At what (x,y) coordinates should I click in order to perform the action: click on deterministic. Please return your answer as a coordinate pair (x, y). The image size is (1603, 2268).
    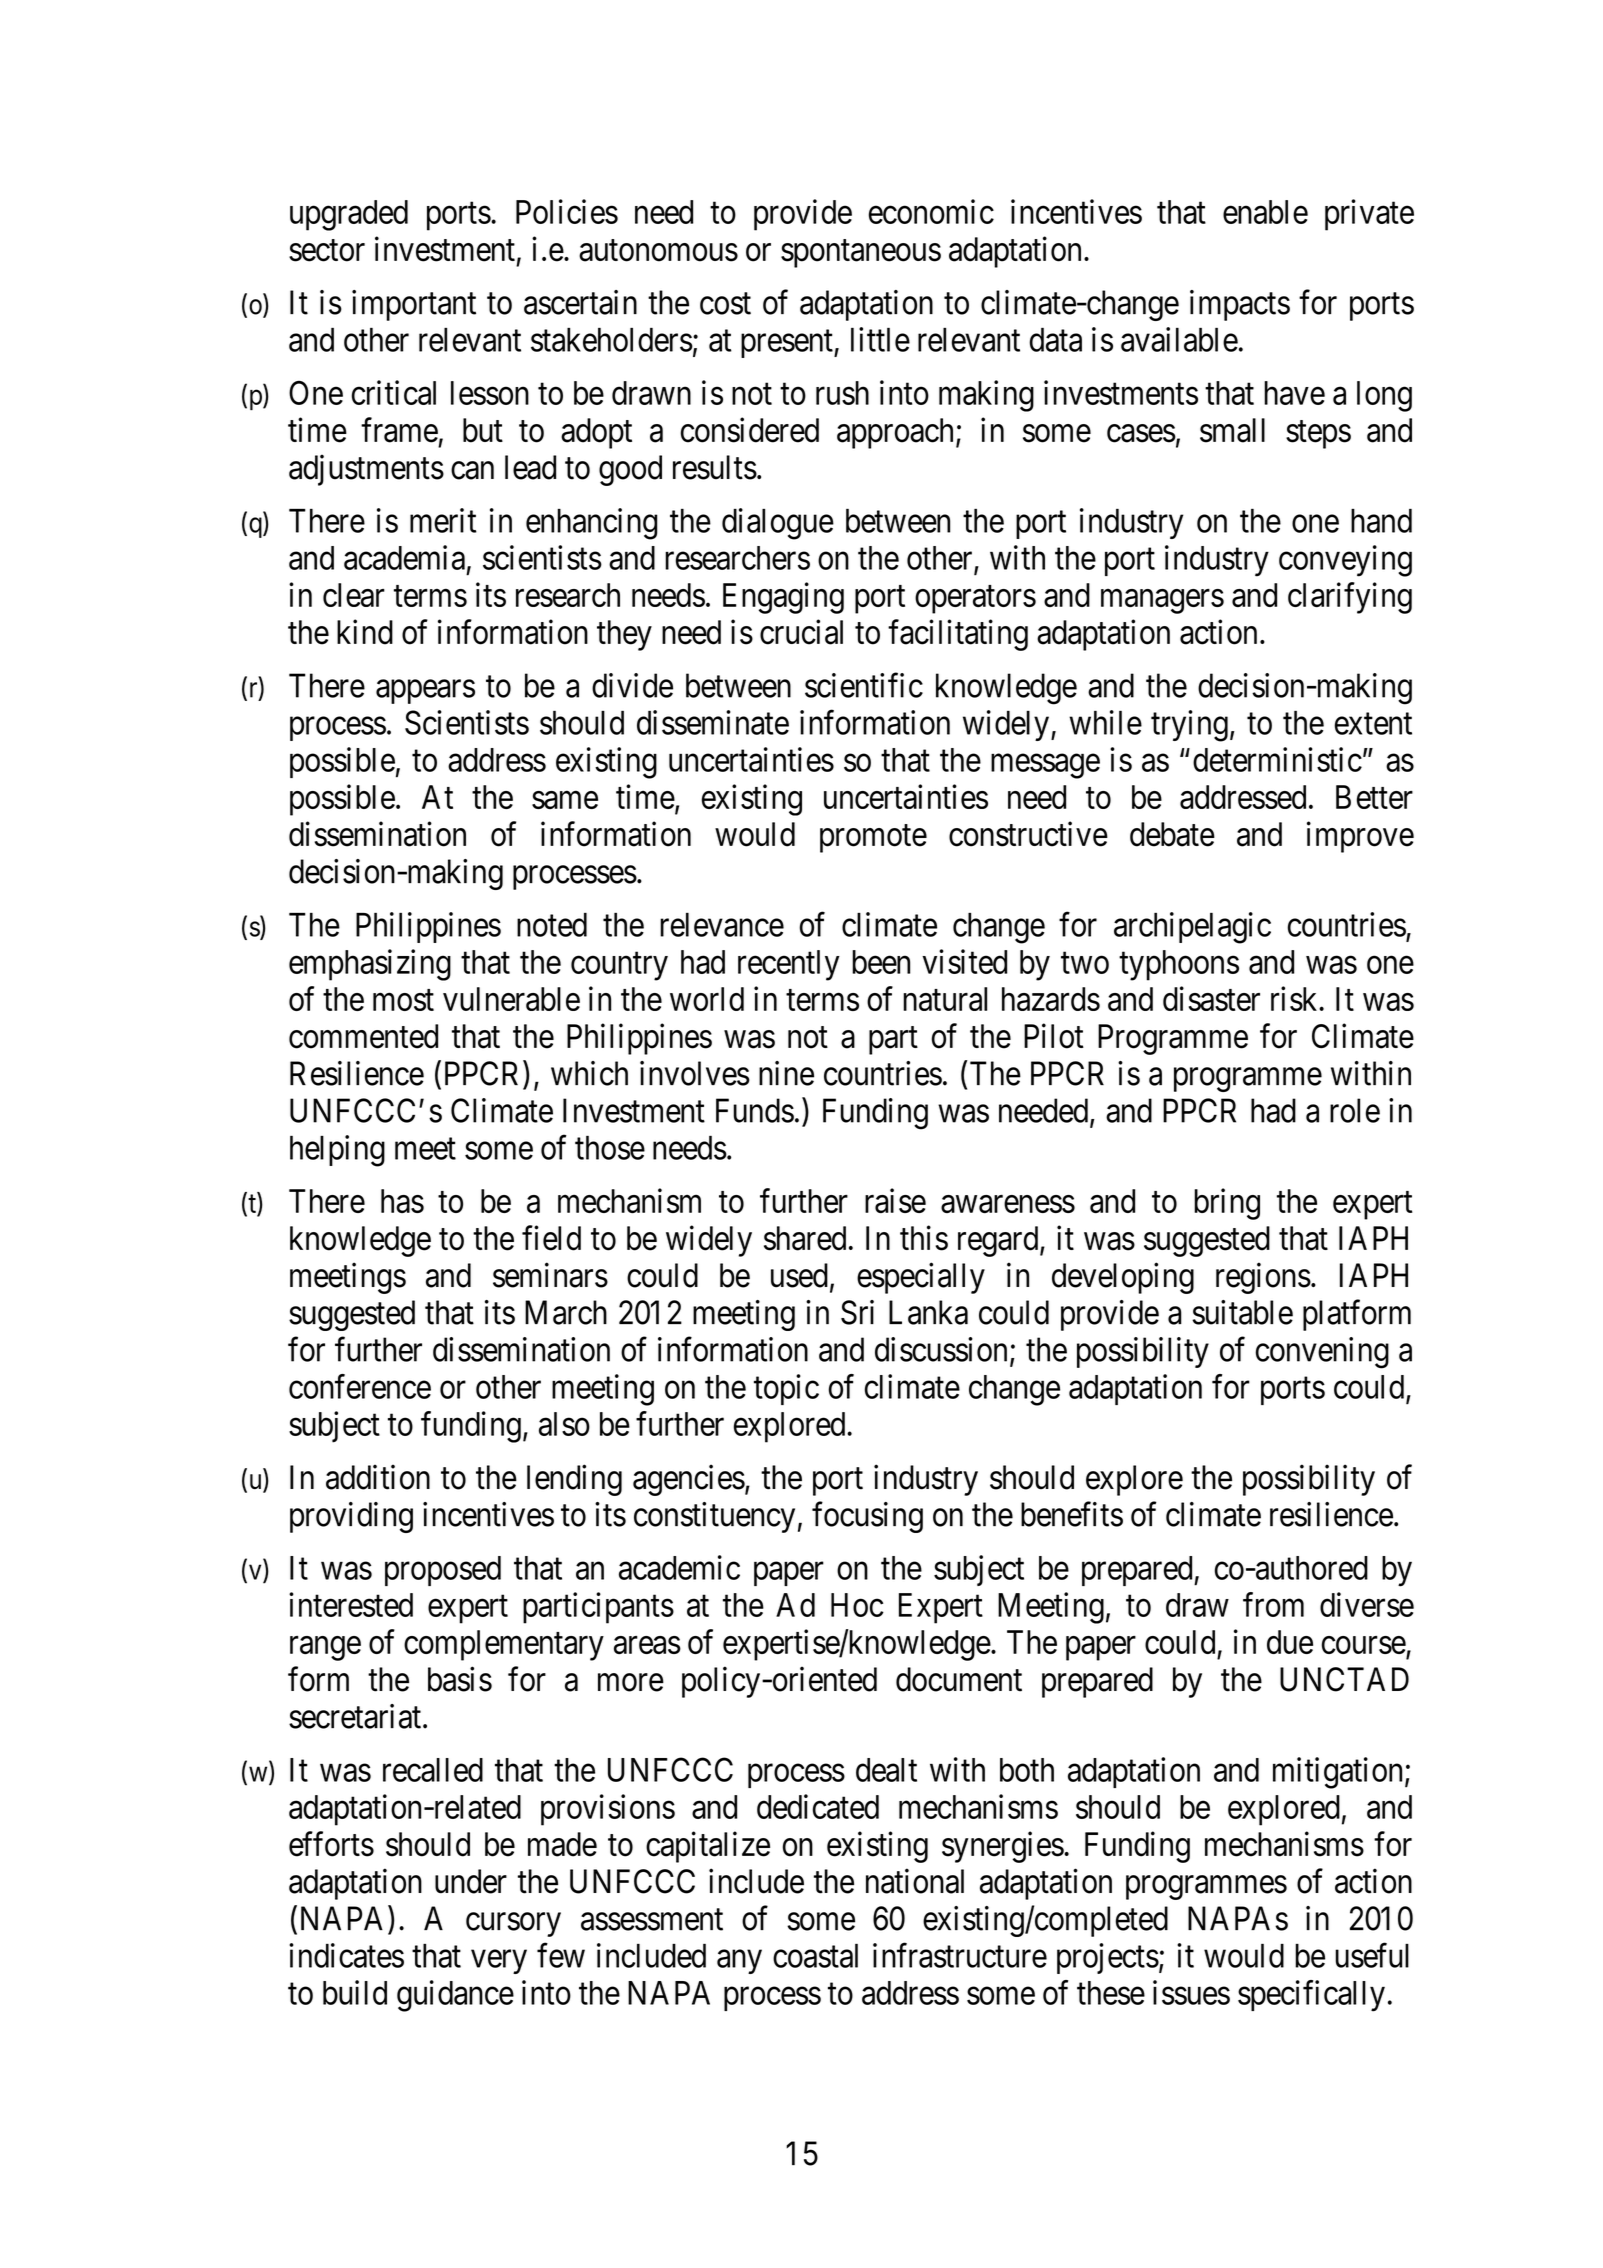
    Looking at the image, I should click on (1277, 759).
